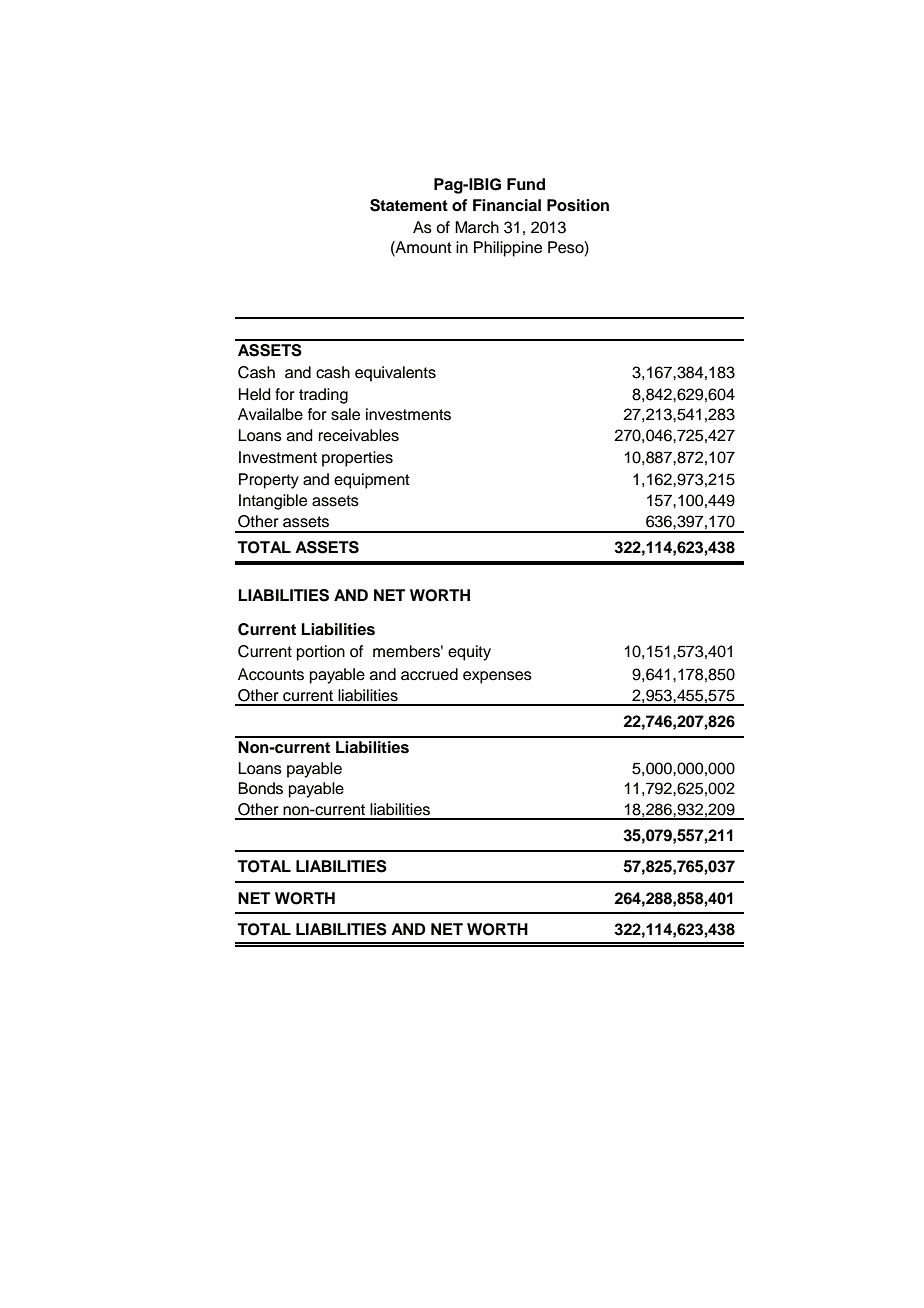 This screenshot has height=1308, width=924. Describe the element at coordinates (395, 374) in the screenshot. I see `equivalents` at that location.
